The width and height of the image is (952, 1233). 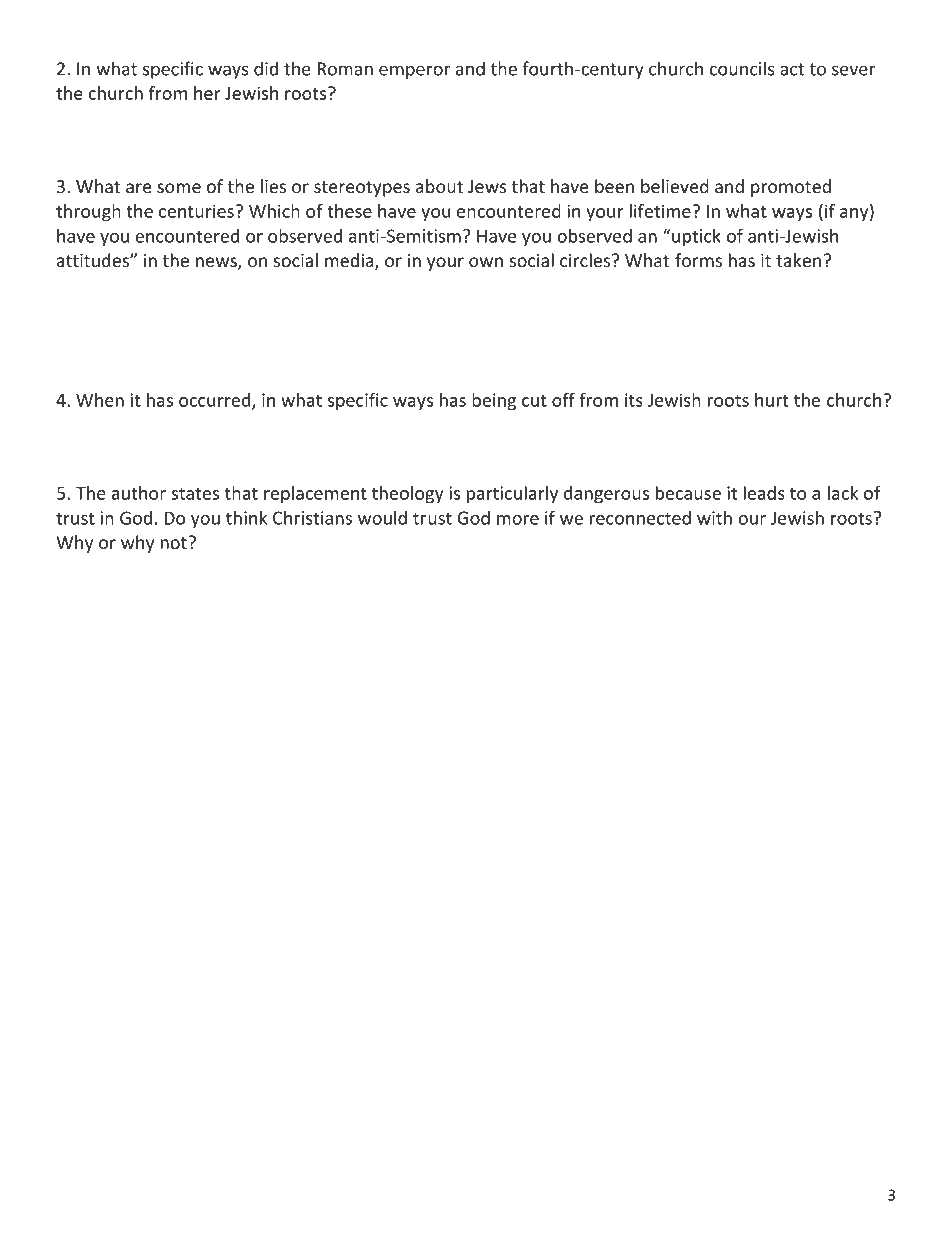 I want to click on emperor, so click(x=414, y=72).
